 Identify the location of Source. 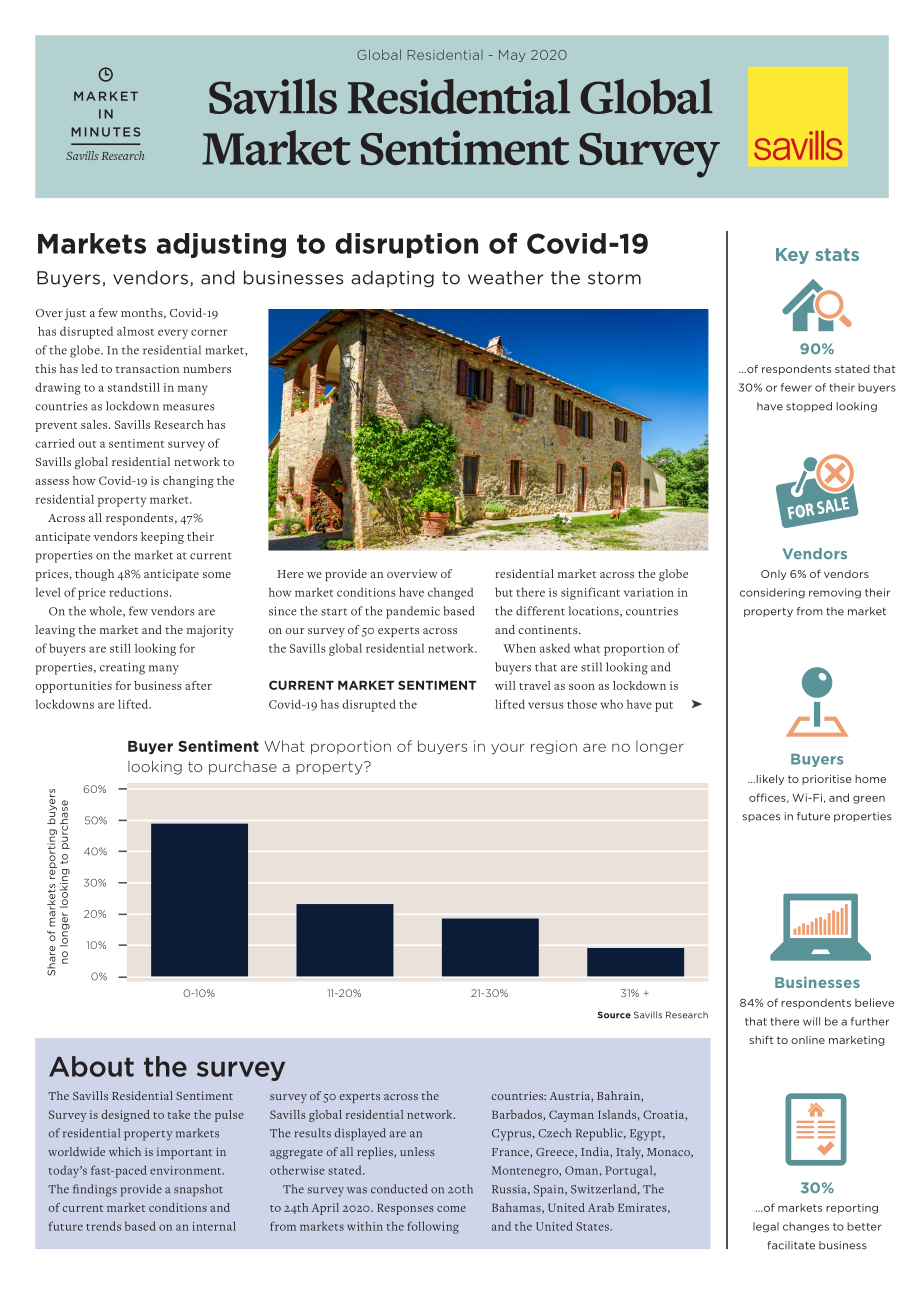
(614, 1015).
